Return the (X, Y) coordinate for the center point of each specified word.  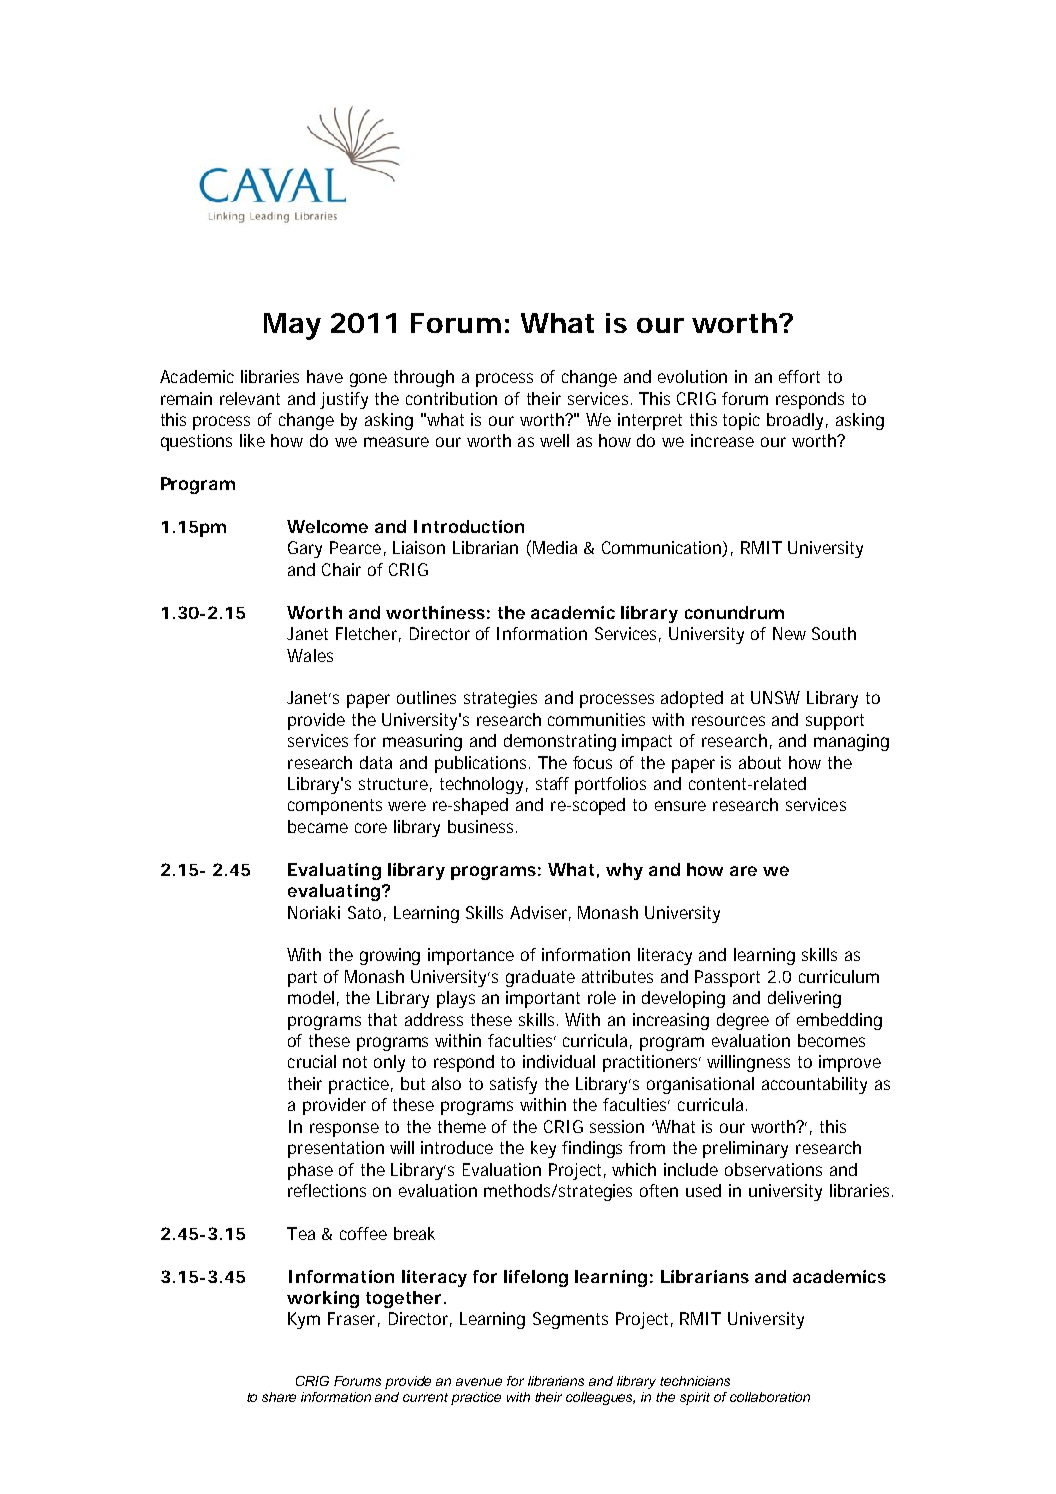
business (482, 826)
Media (555, 547)
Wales (310, 655)
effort (799, 376)
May (292, 326)
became (318, 826)
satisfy (513, 1085)
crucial (312, 1061)
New (789, 633)
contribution (451, 398)
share (279, 1397)
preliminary (745, 1149)
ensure (680, 806)
